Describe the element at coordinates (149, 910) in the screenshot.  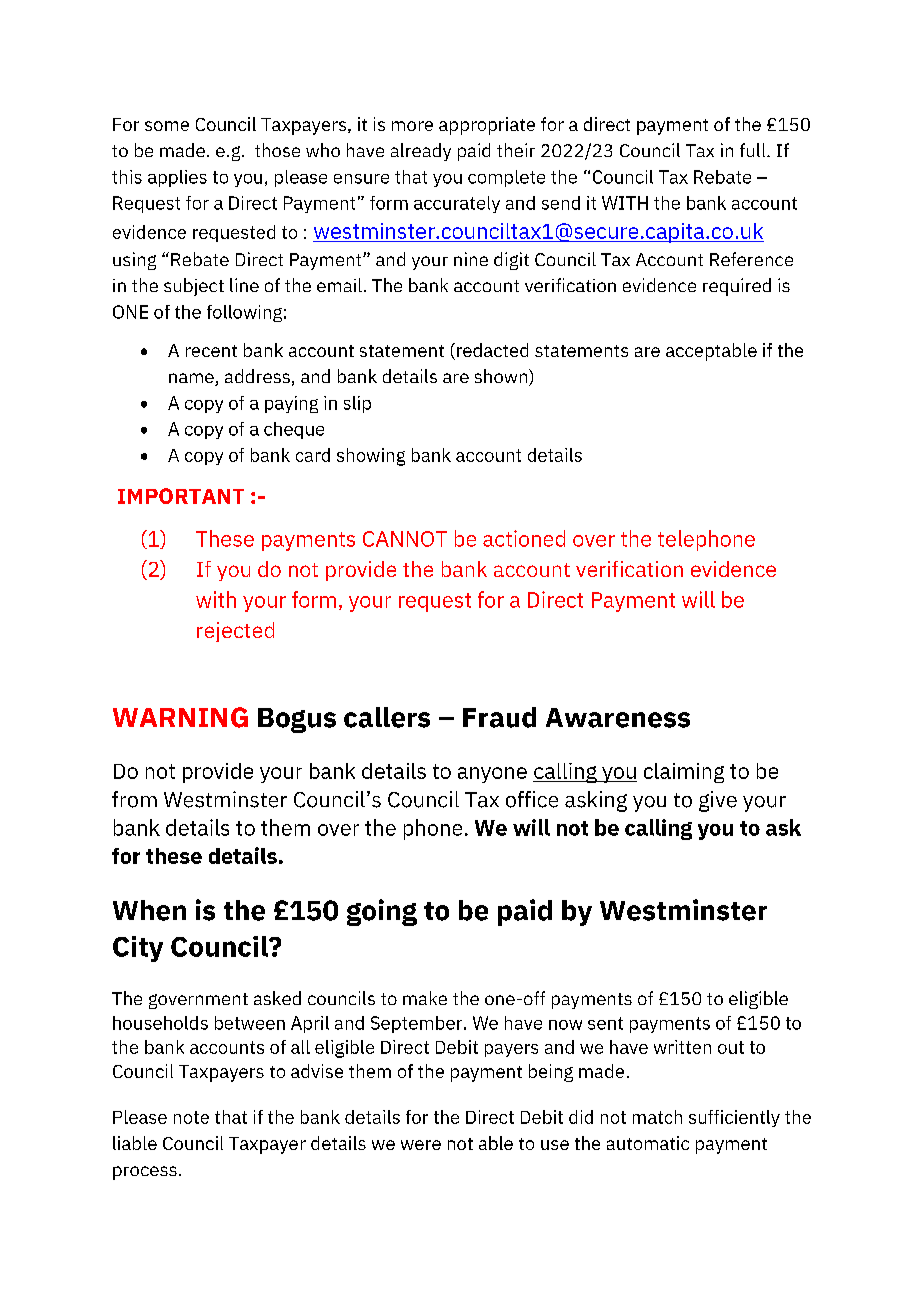
I see `When` at that location.
